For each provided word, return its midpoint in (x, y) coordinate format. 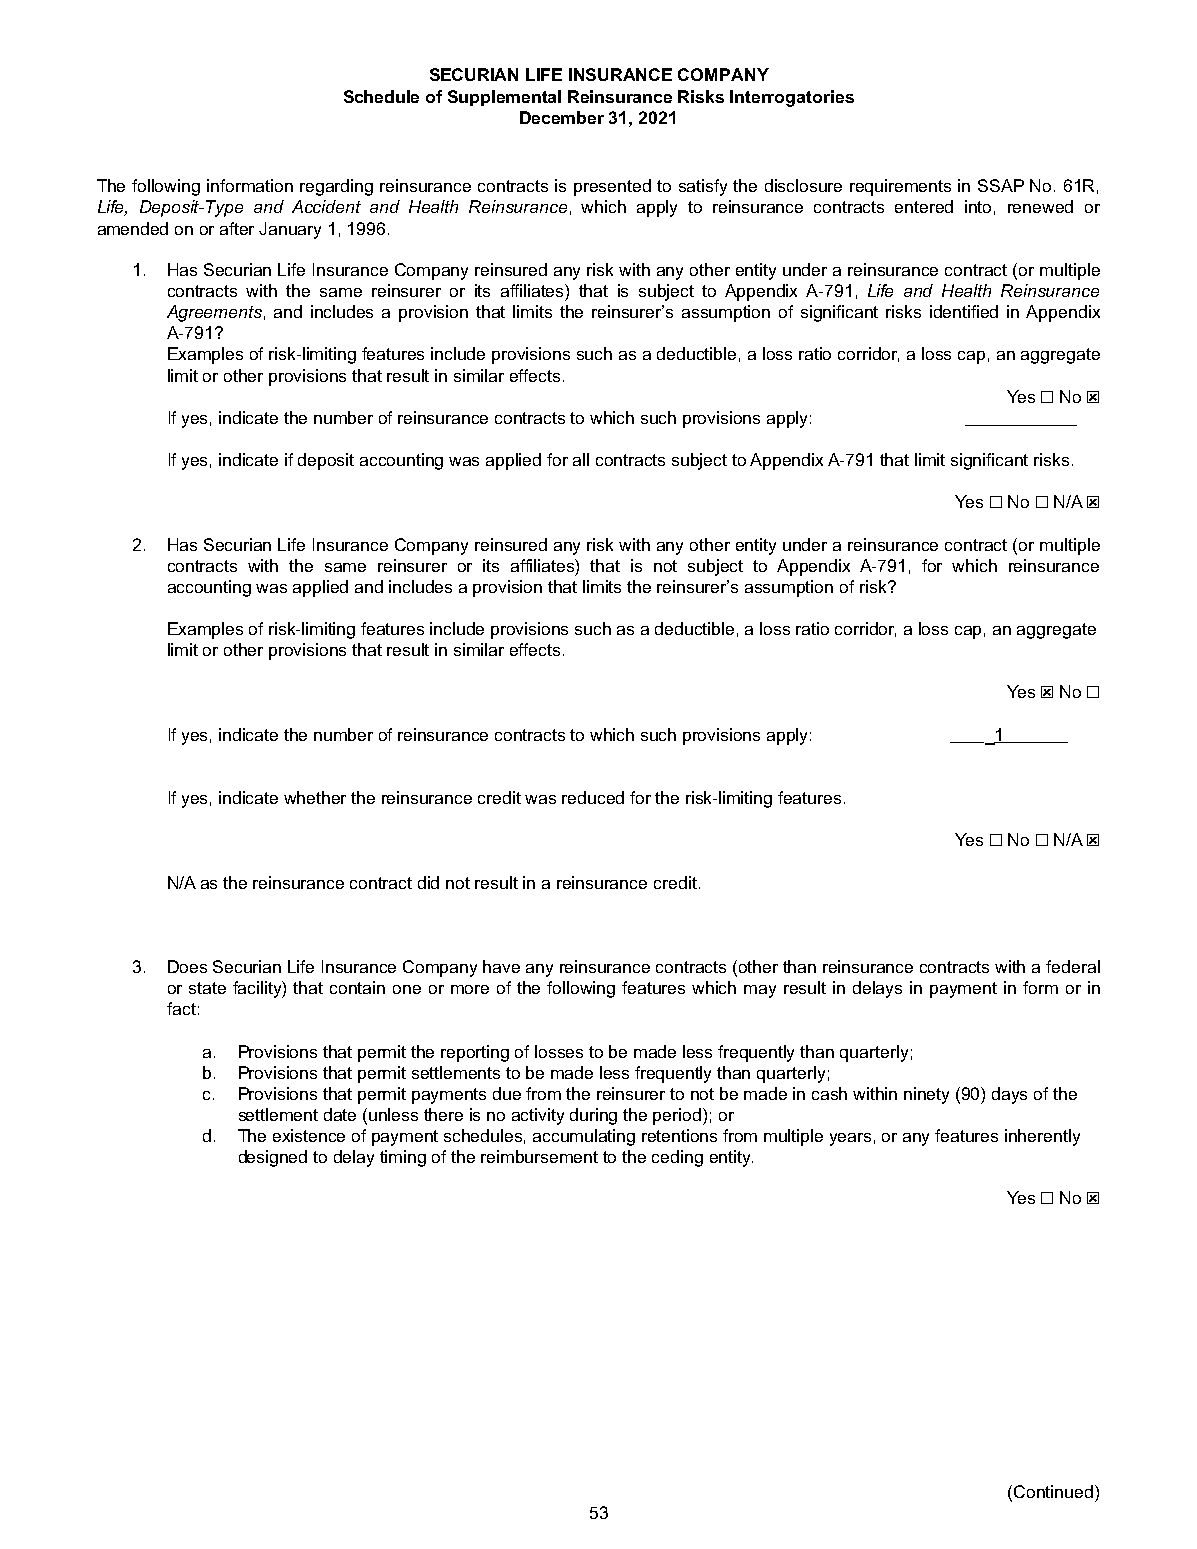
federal (1073, 966)
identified (964, 311)
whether (315, 797)
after (237, 228)
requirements (900, 187)
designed (273, 1158)
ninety (926, 1095)
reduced (593, 797)
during (593, 1116)
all (581, 459)
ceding (677, 1158)
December (562, 117)
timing (403, 1158)
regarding (336, 187)
